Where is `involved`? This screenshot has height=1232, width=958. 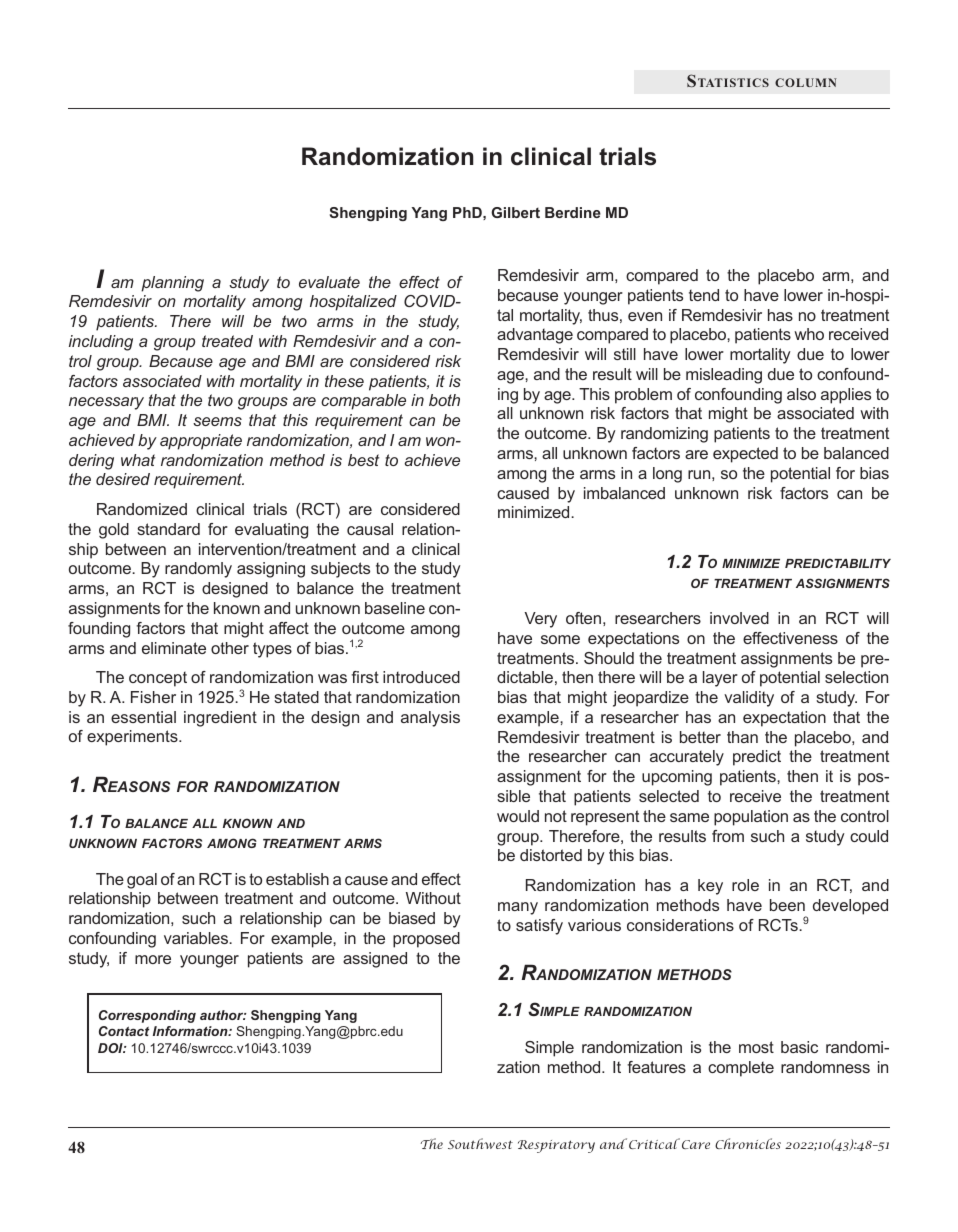
involved is located at coordinates (739, 618).
